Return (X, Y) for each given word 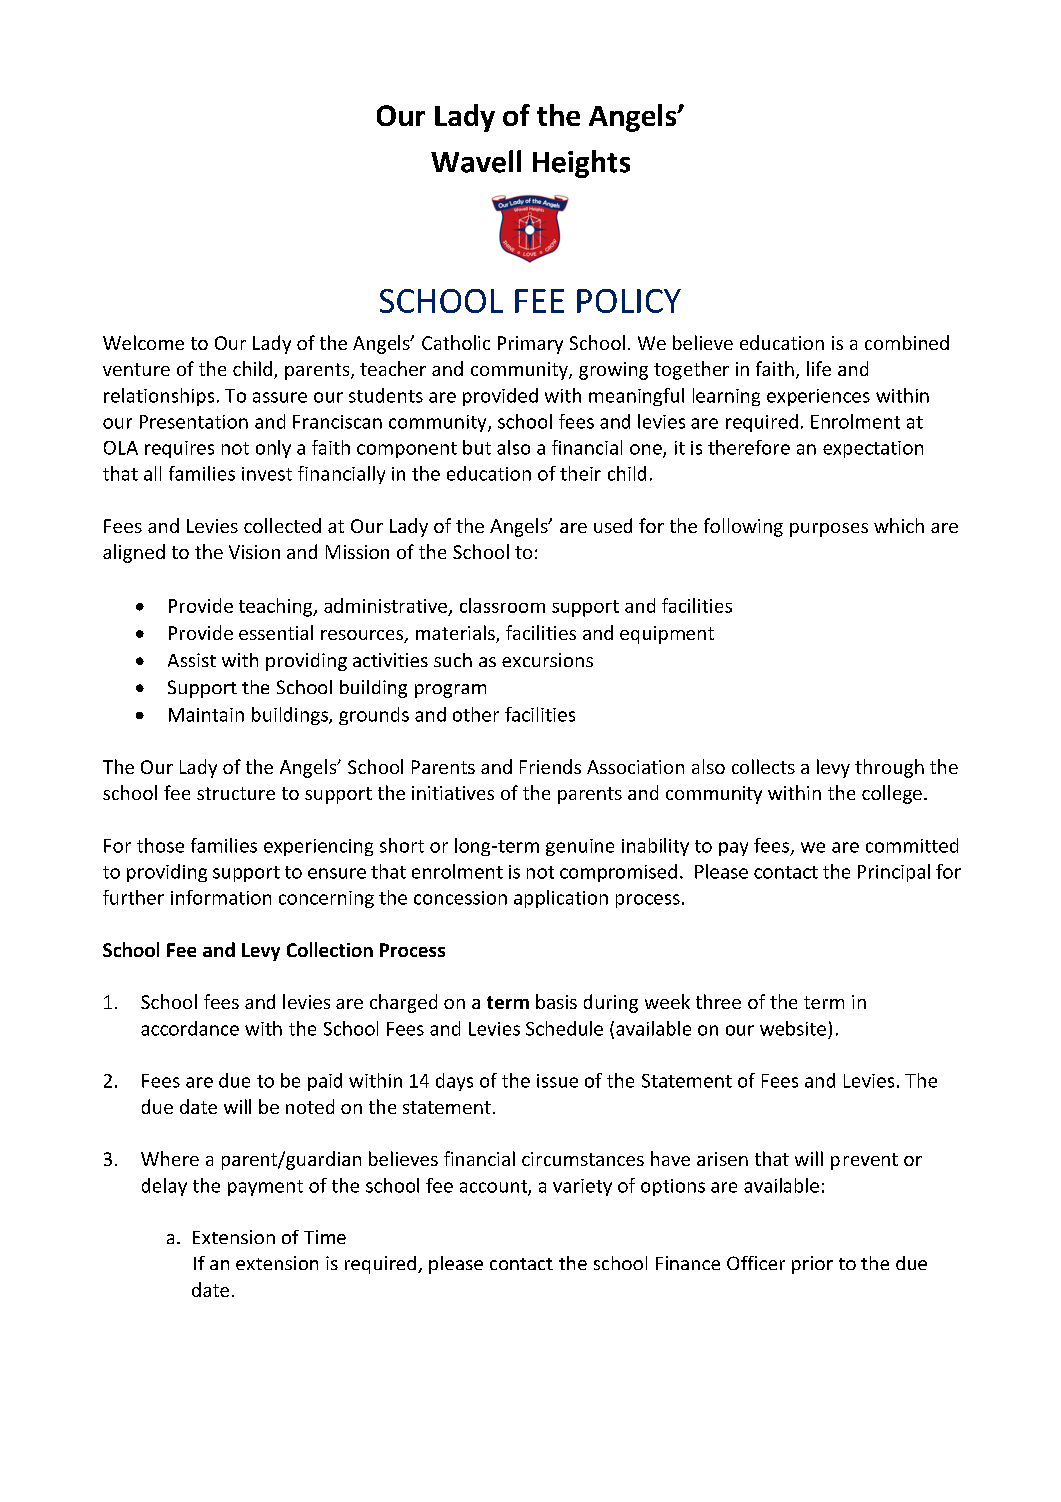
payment (265, 1188)
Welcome (143, 342)
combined (907, 342)
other (476, 714)
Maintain (206, 715)
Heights (581, 164)
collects (763, 766)
